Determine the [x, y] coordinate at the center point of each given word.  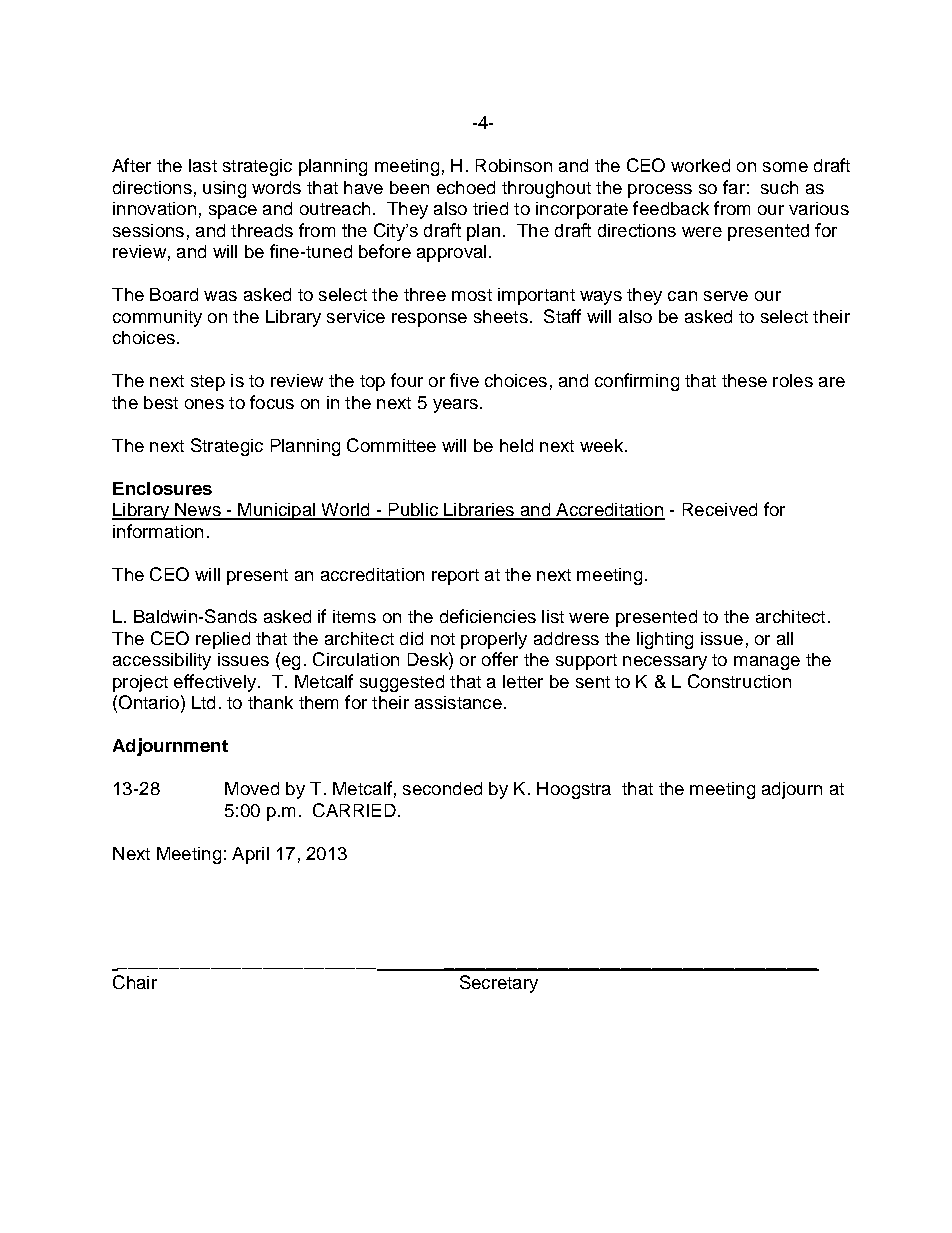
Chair [135, 982]
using [224, 189]
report [455, 577]
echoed [466, 187]
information [158, 531]
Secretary [499, 984]
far [734, 187]
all [785, 638]
